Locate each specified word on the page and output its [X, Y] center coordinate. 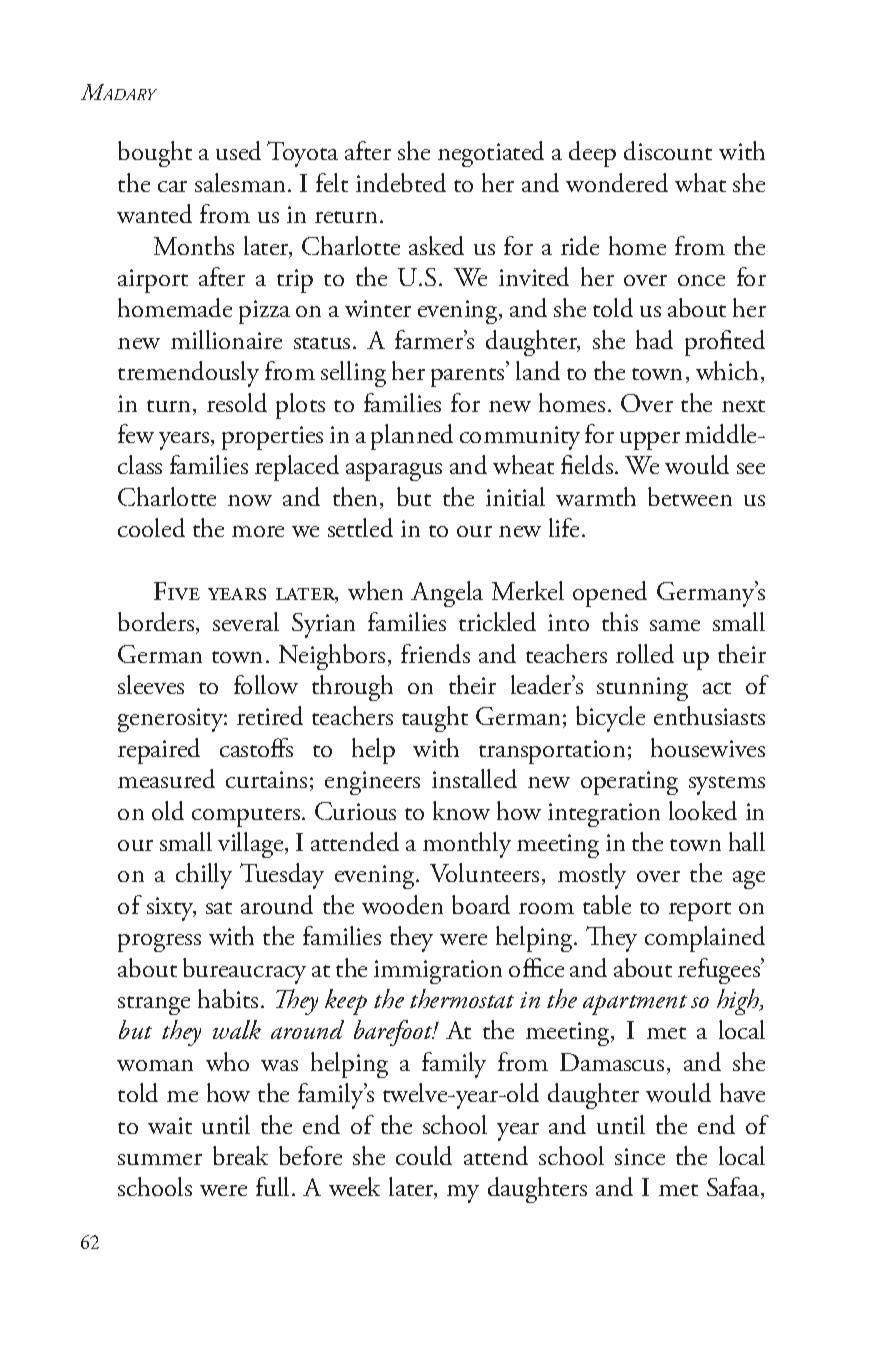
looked [703, 810]
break [240, 1155]
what [700, 182]
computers [246, 817]
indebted [401, 182]
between [690, 496]
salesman [240, 182]
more [258, 531]
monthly [467, 845]
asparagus [394, 472]
